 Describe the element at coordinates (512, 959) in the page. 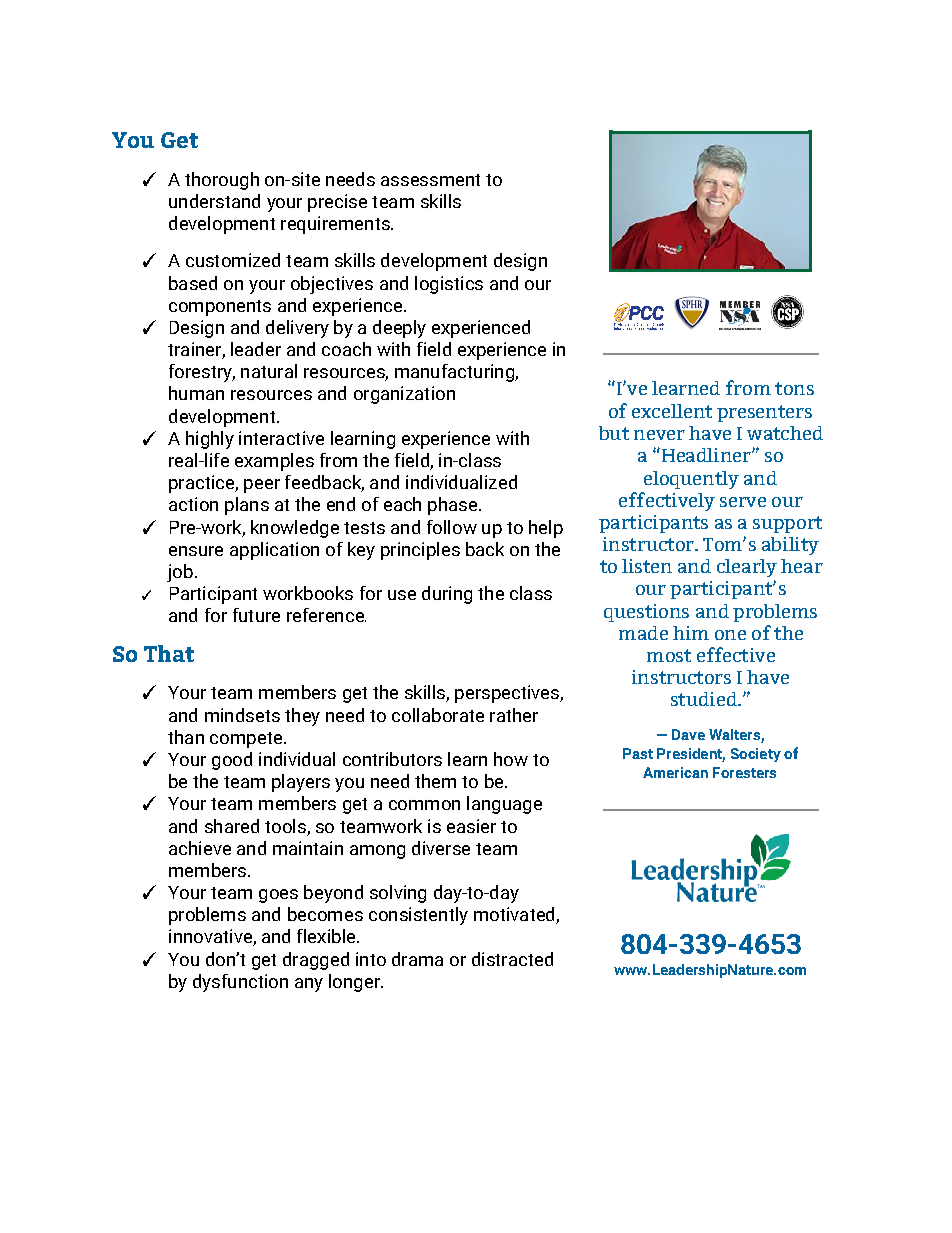

I see `distracted` at that location.
